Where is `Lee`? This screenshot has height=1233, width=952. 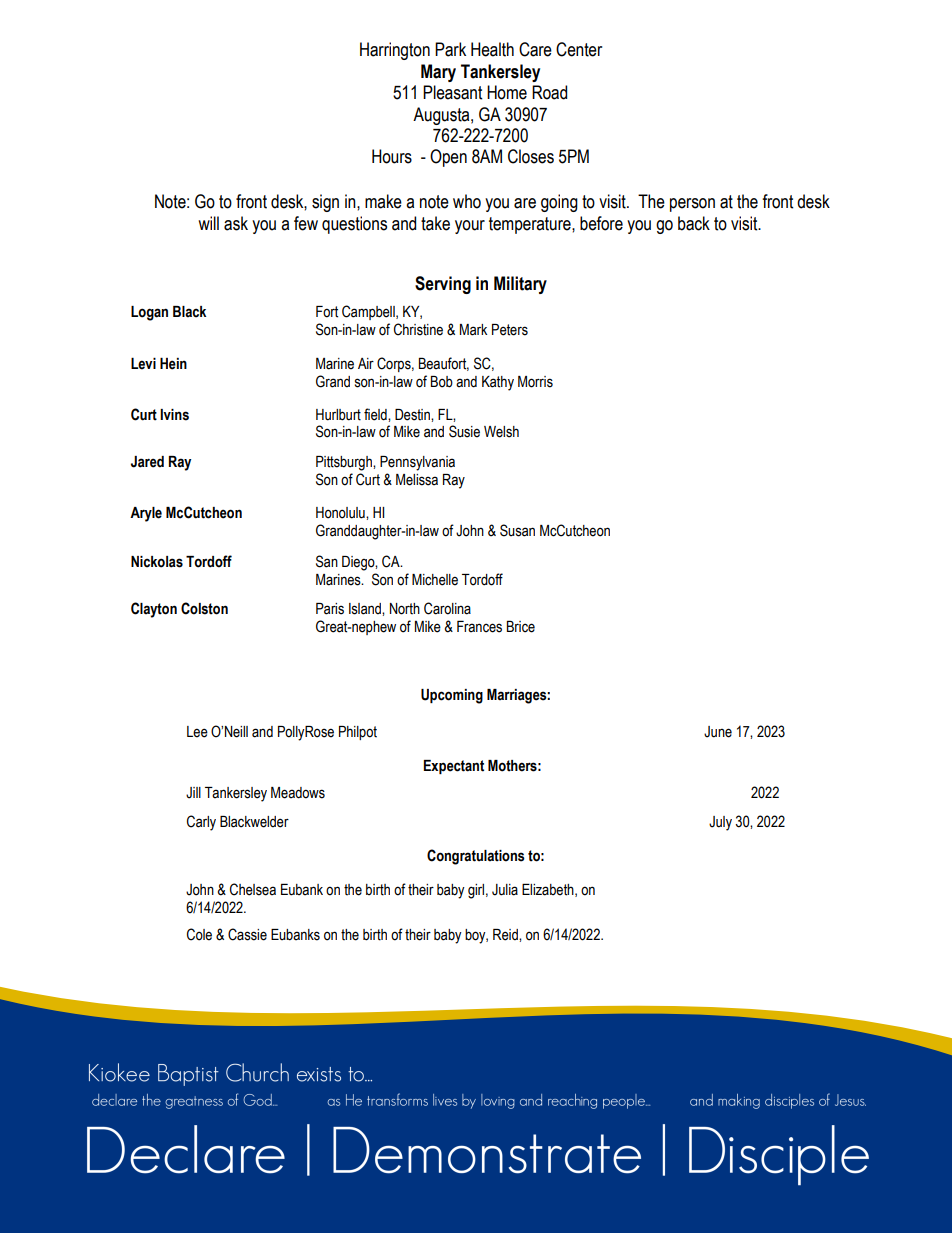
Lee is located at coordinates (197, 732).
